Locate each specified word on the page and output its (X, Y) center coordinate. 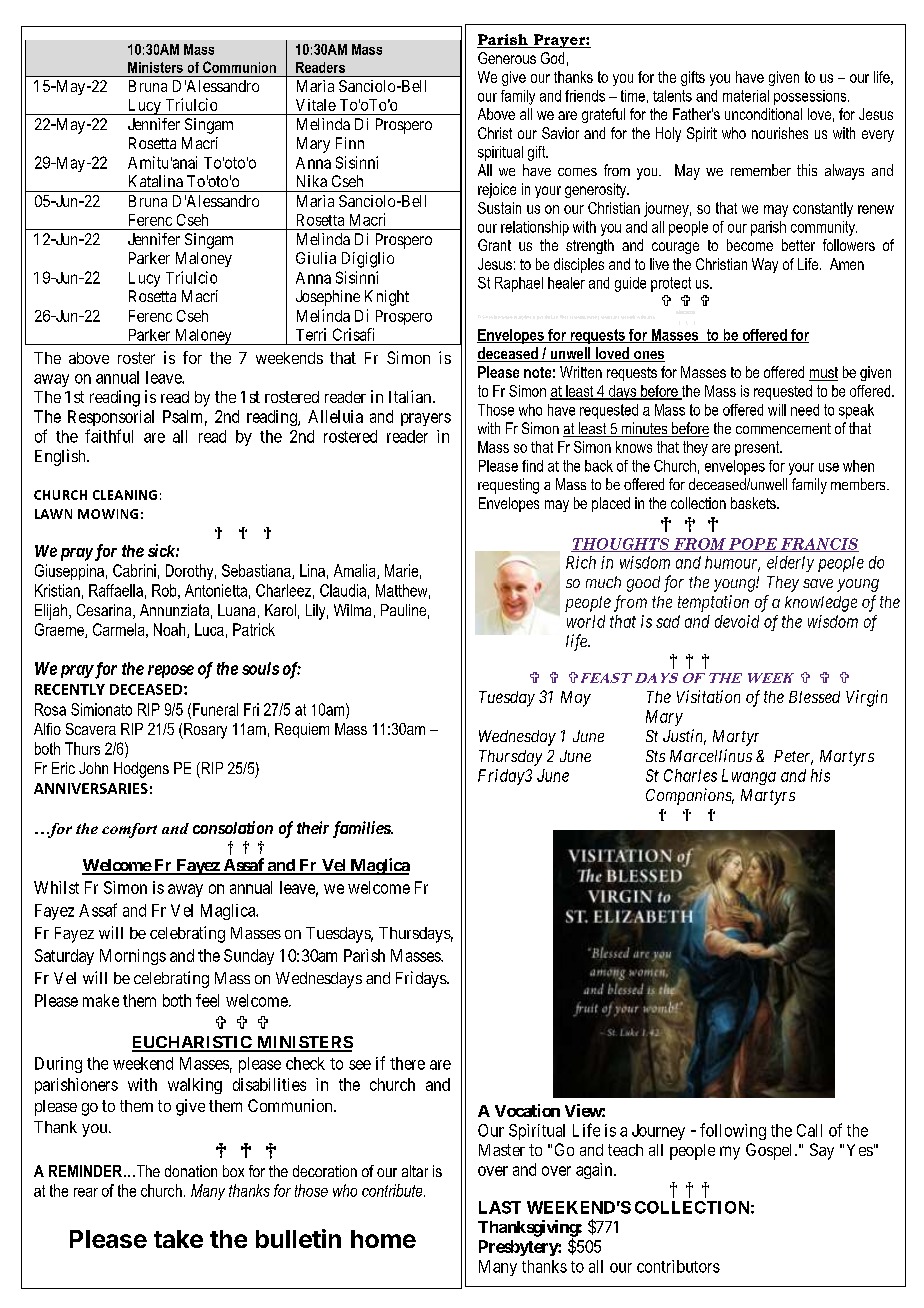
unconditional (763, 114)
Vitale (316, 105)
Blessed (814, 697)
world (586, 621)
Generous (507, 58)
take (178, 1239)
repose (171, 671)
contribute (393, 1190)
